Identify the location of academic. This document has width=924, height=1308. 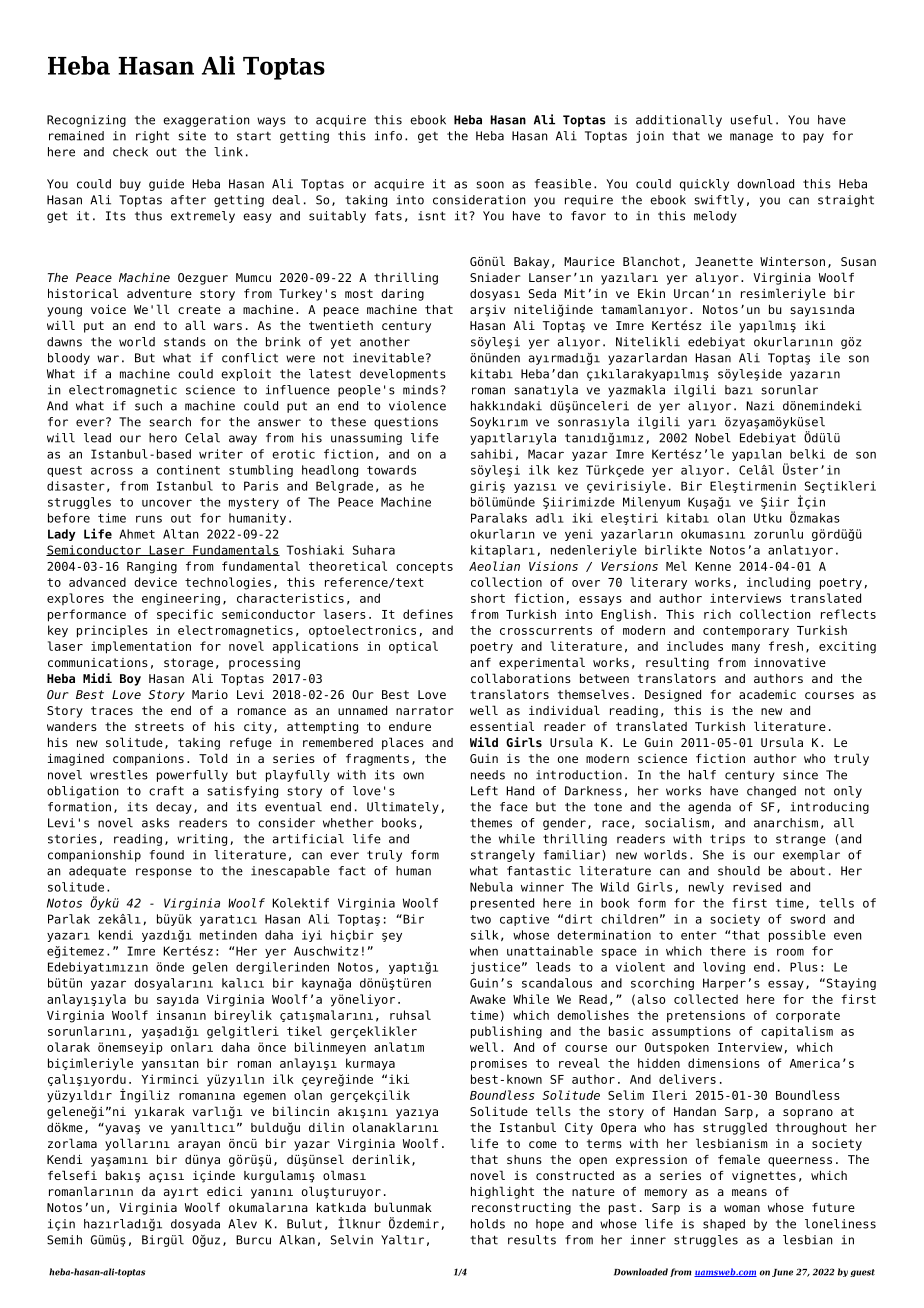
(767, 694).
